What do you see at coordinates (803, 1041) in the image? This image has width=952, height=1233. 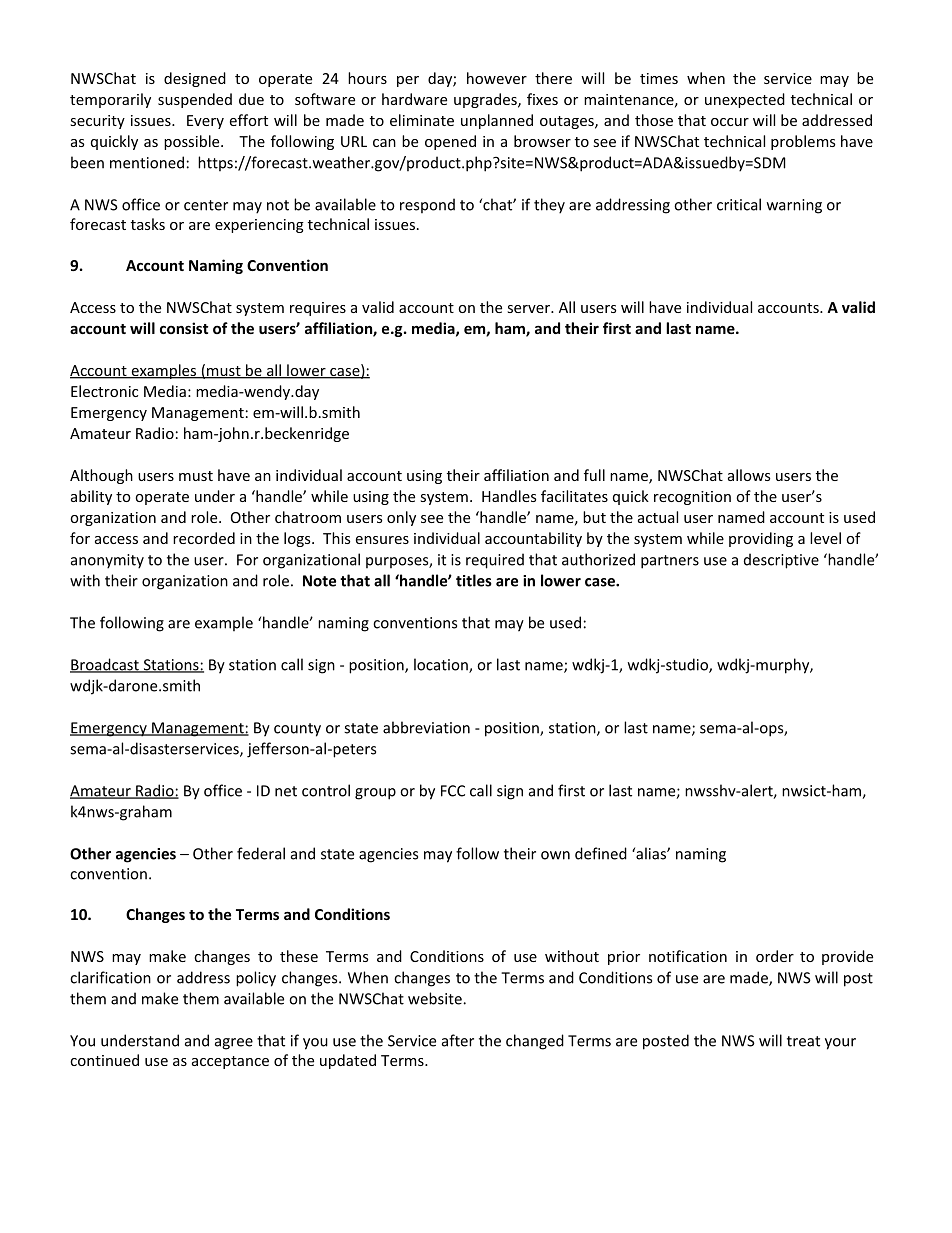 I see `treat` at bounding box center [803, 1041].
